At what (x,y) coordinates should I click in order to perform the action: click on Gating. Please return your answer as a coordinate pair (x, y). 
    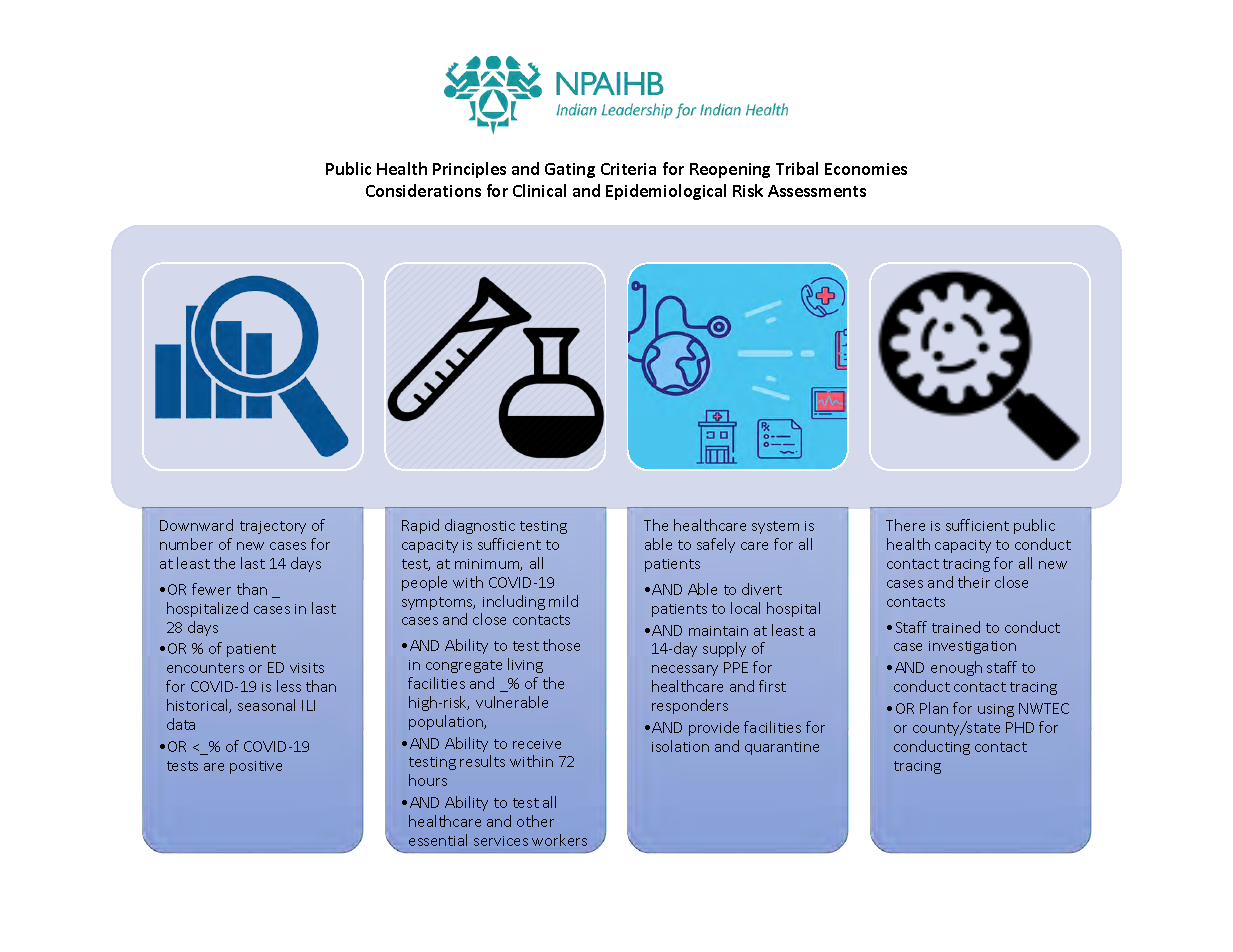
    Looking at the image, I should click on (570, 170).
